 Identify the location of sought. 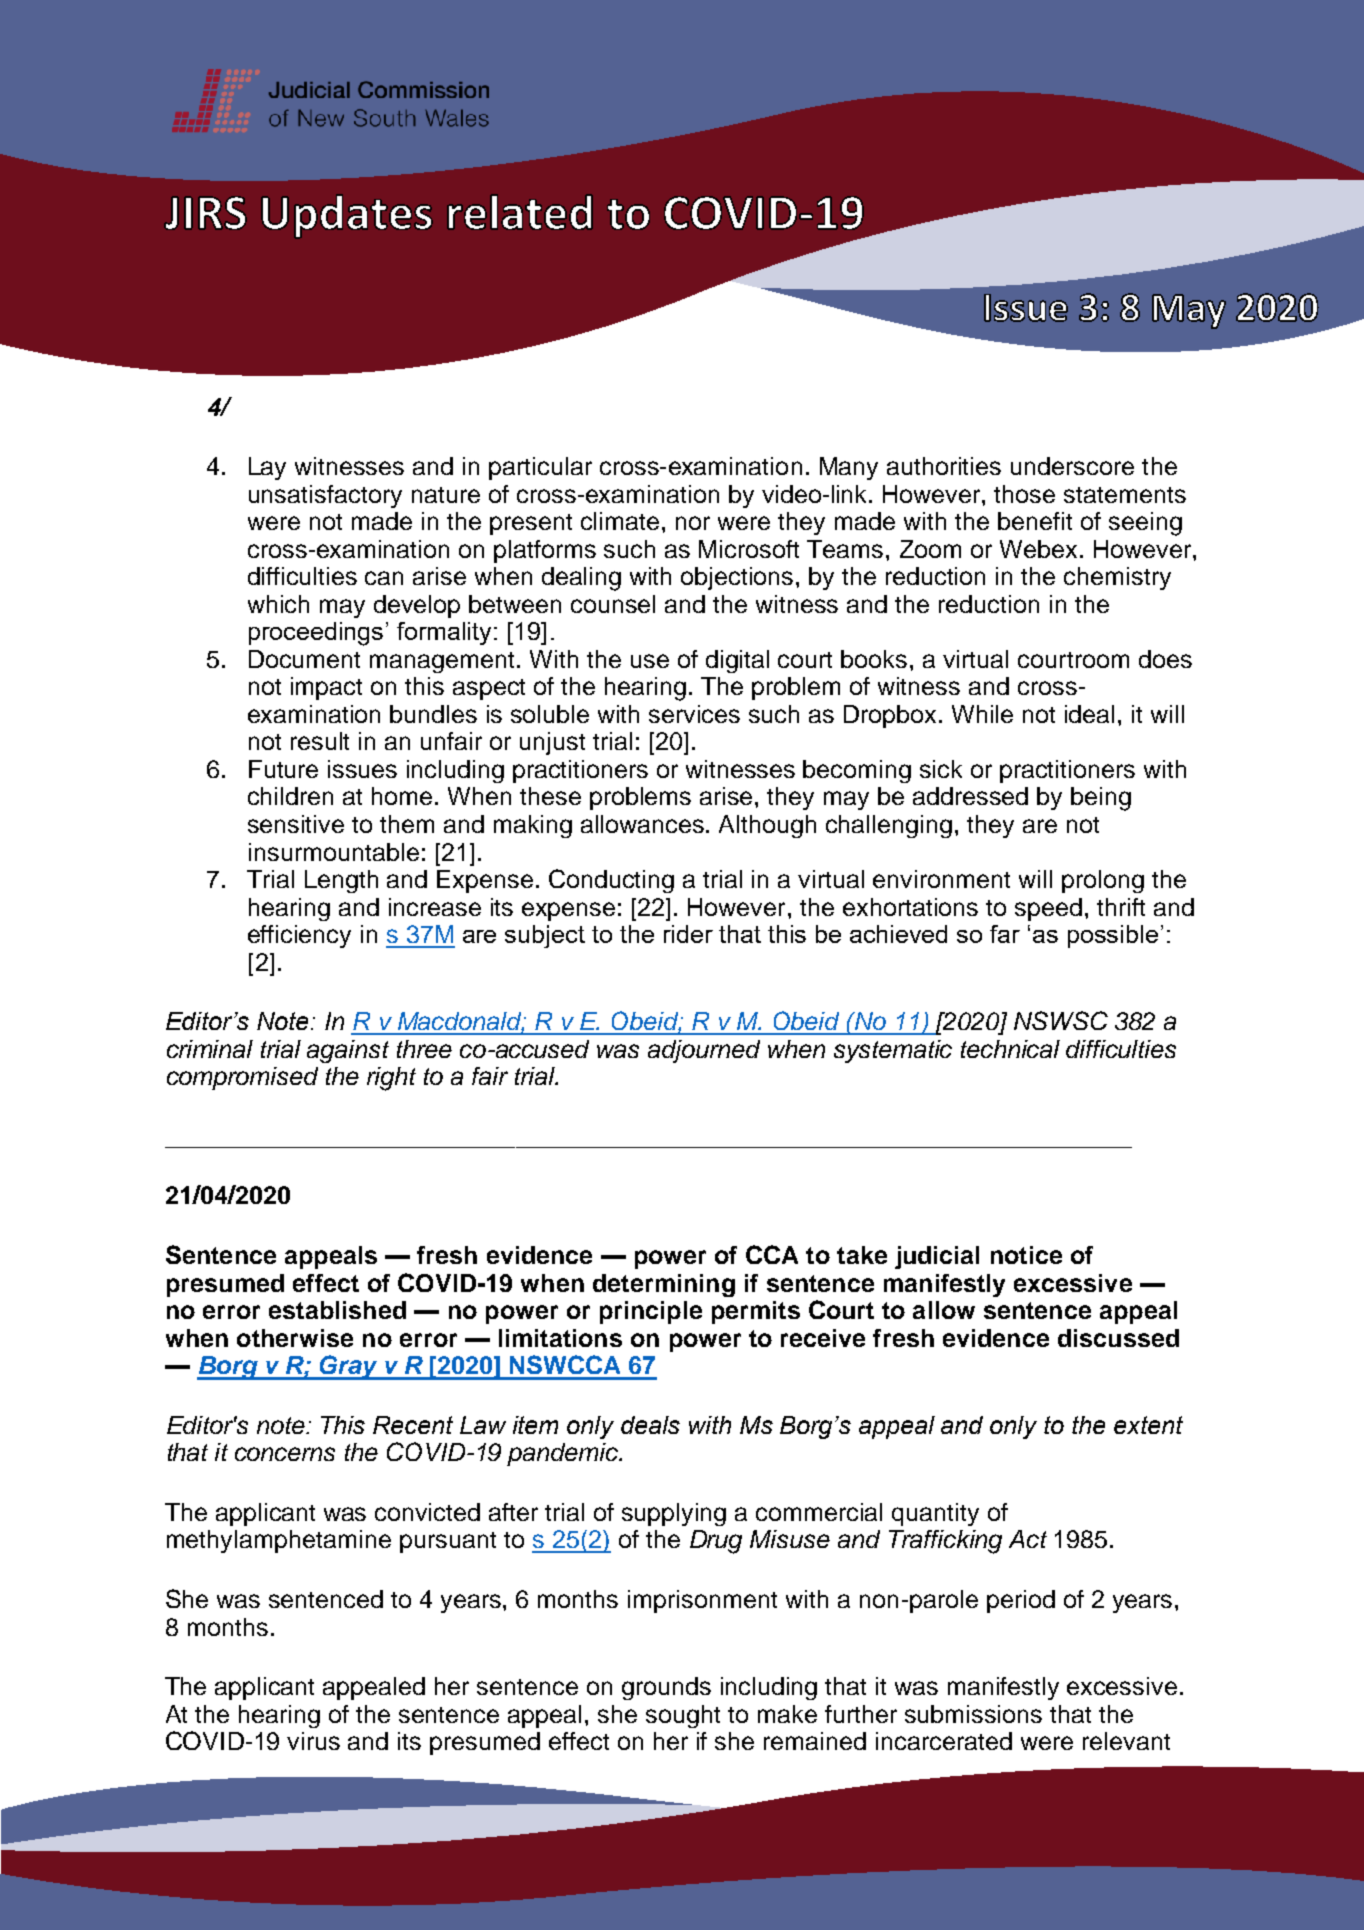
(683, 1716).
